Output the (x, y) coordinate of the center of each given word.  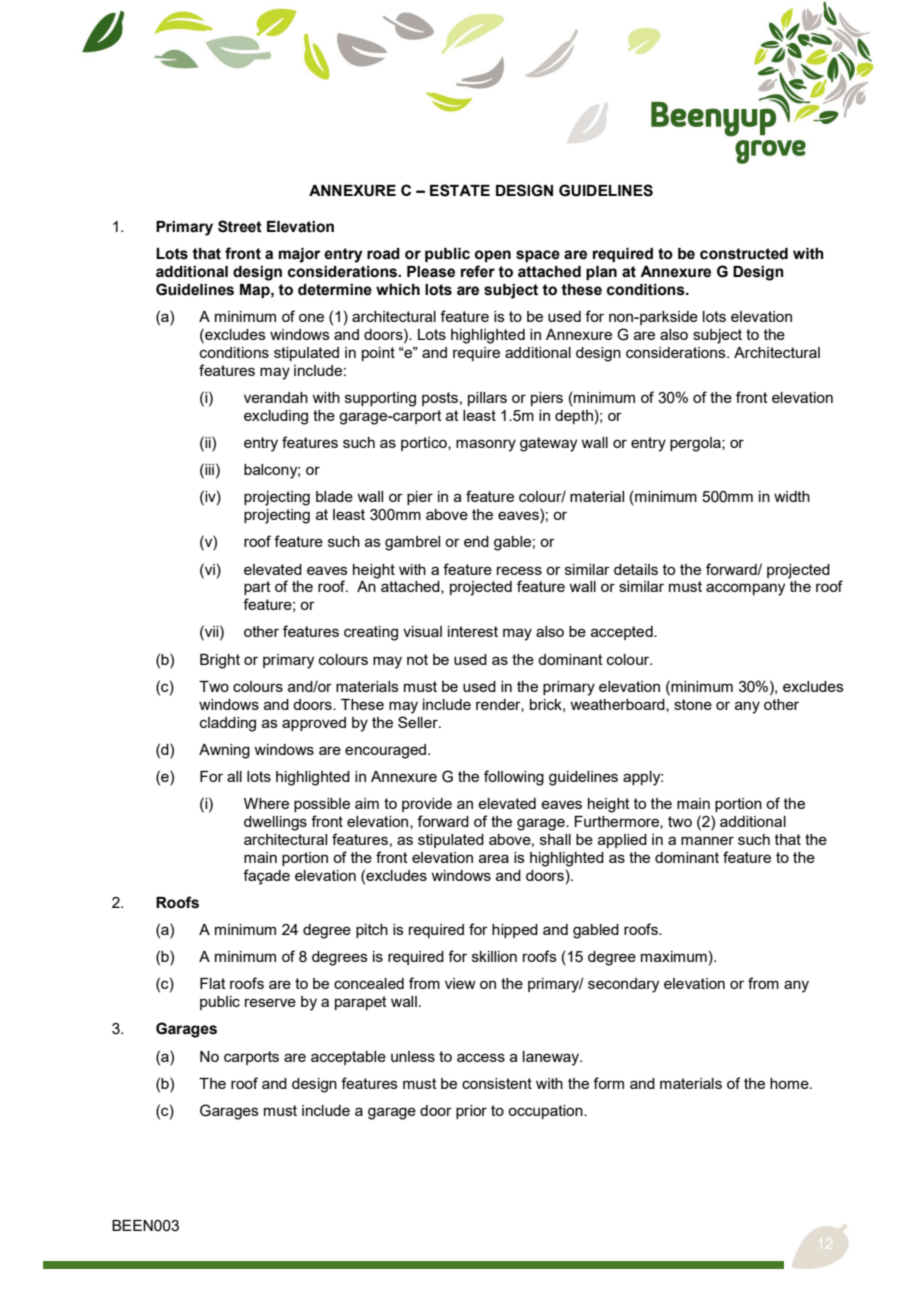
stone (693, 704)
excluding (276, 417)
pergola (696, 444)
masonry (486, 445)
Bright (220, 661)
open (493, 256)
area (494, 858)
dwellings (275, 823)
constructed (744, 254)
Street (240, 226)
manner (707, 840)
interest (473, 631)
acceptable (348, 1058)
